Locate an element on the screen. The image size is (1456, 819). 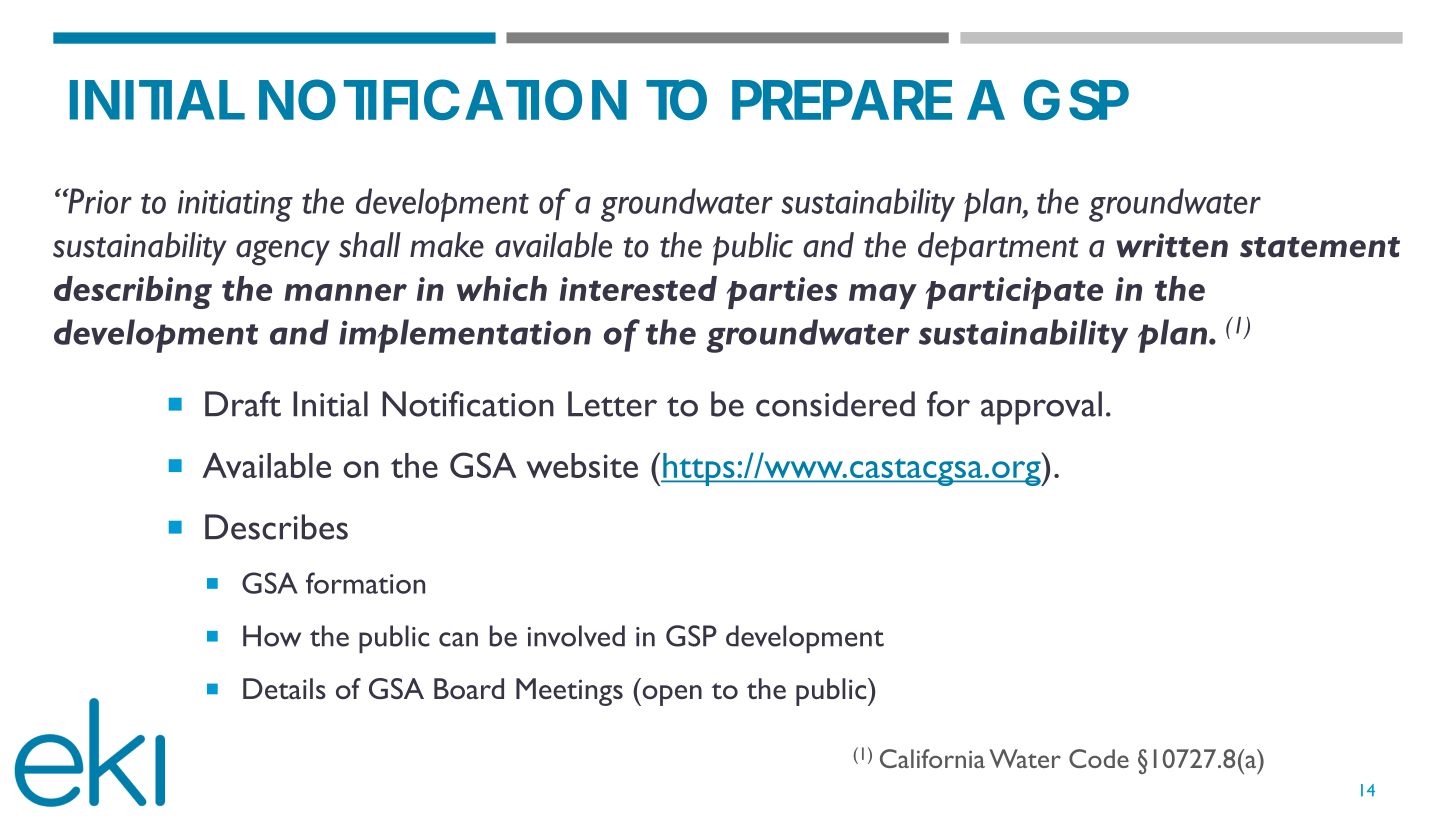
Code is located at coordinates (1099, 758).
